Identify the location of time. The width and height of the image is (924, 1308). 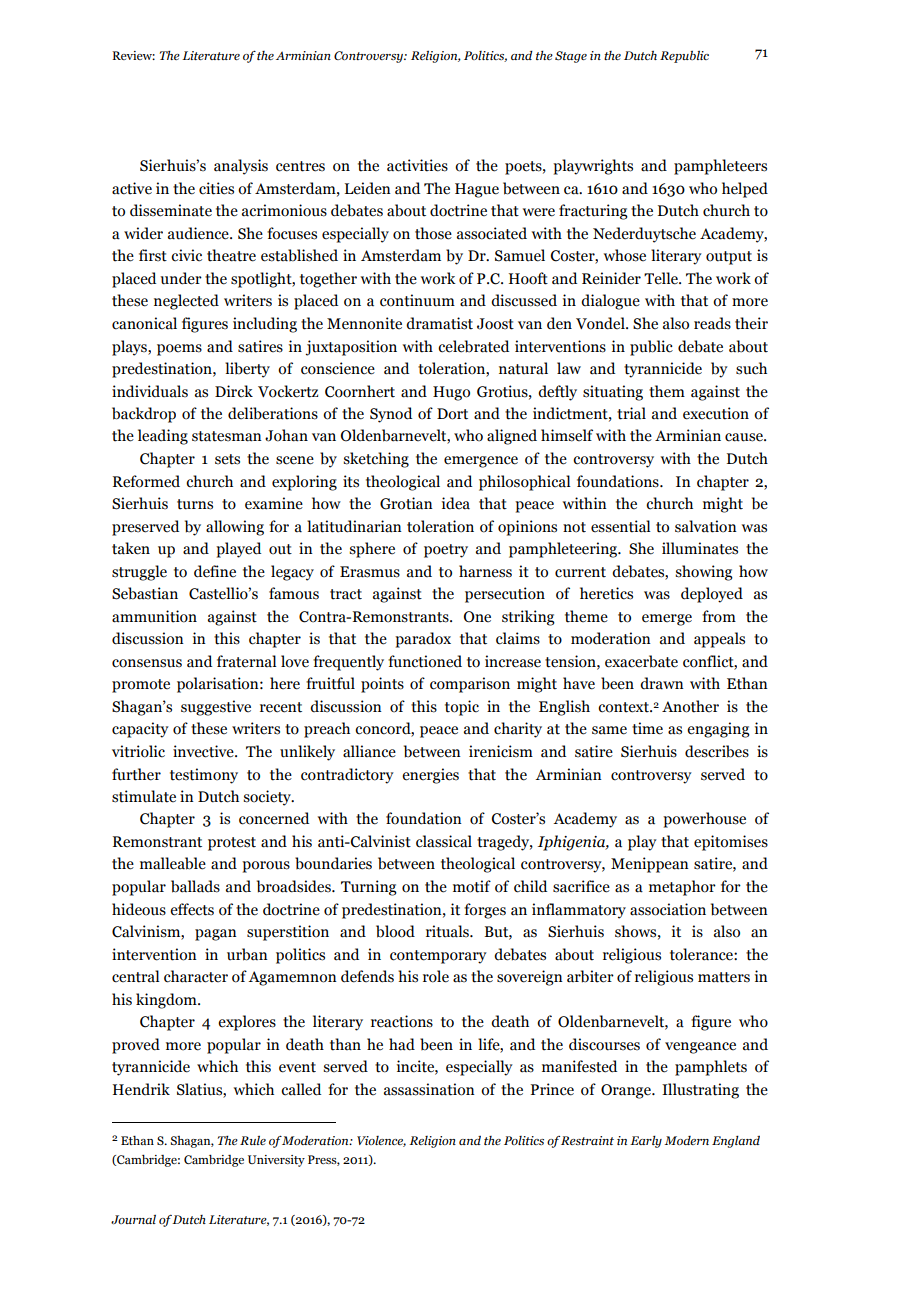
(647, 728).
